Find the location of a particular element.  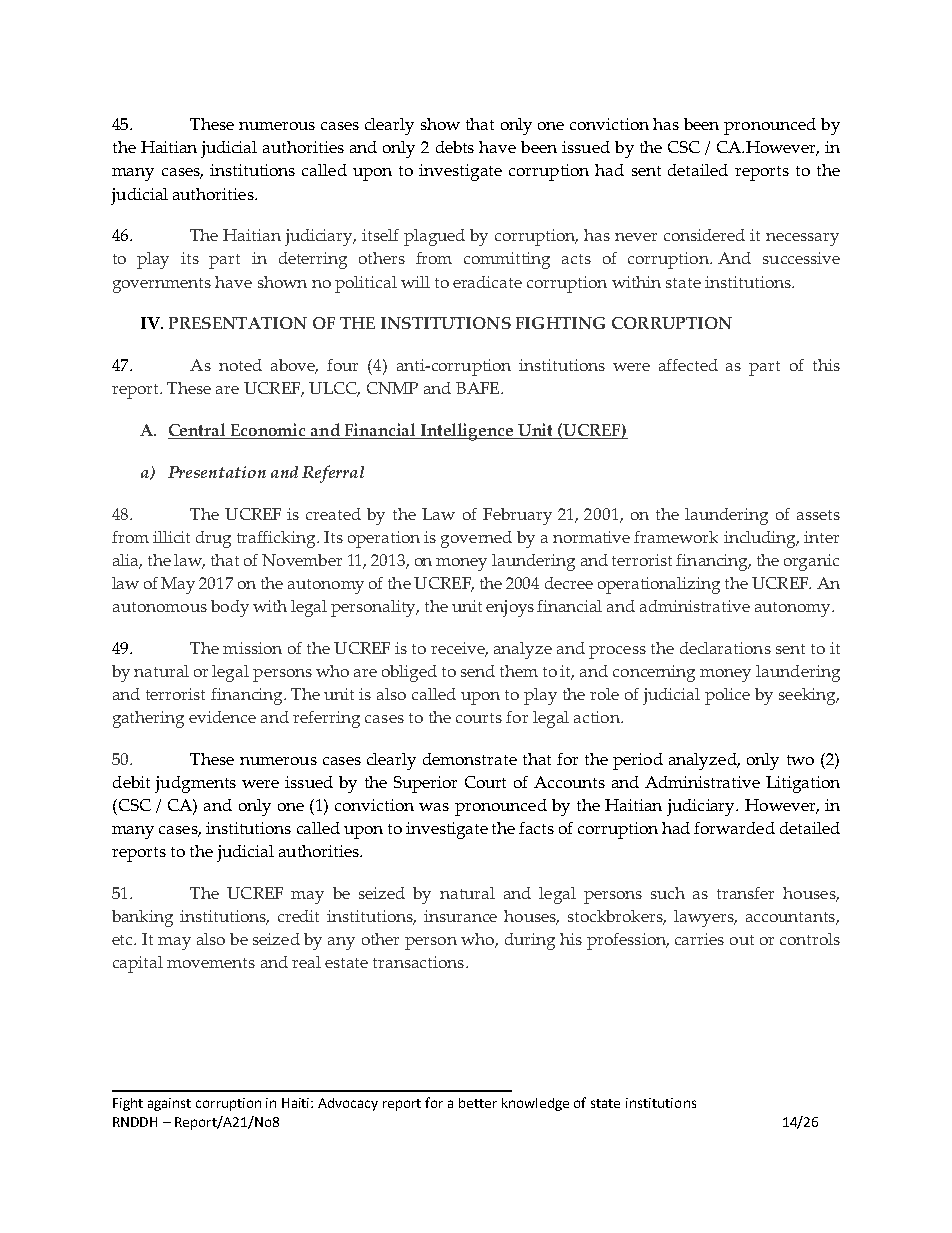

better is located at coordinates (478, 1103).
